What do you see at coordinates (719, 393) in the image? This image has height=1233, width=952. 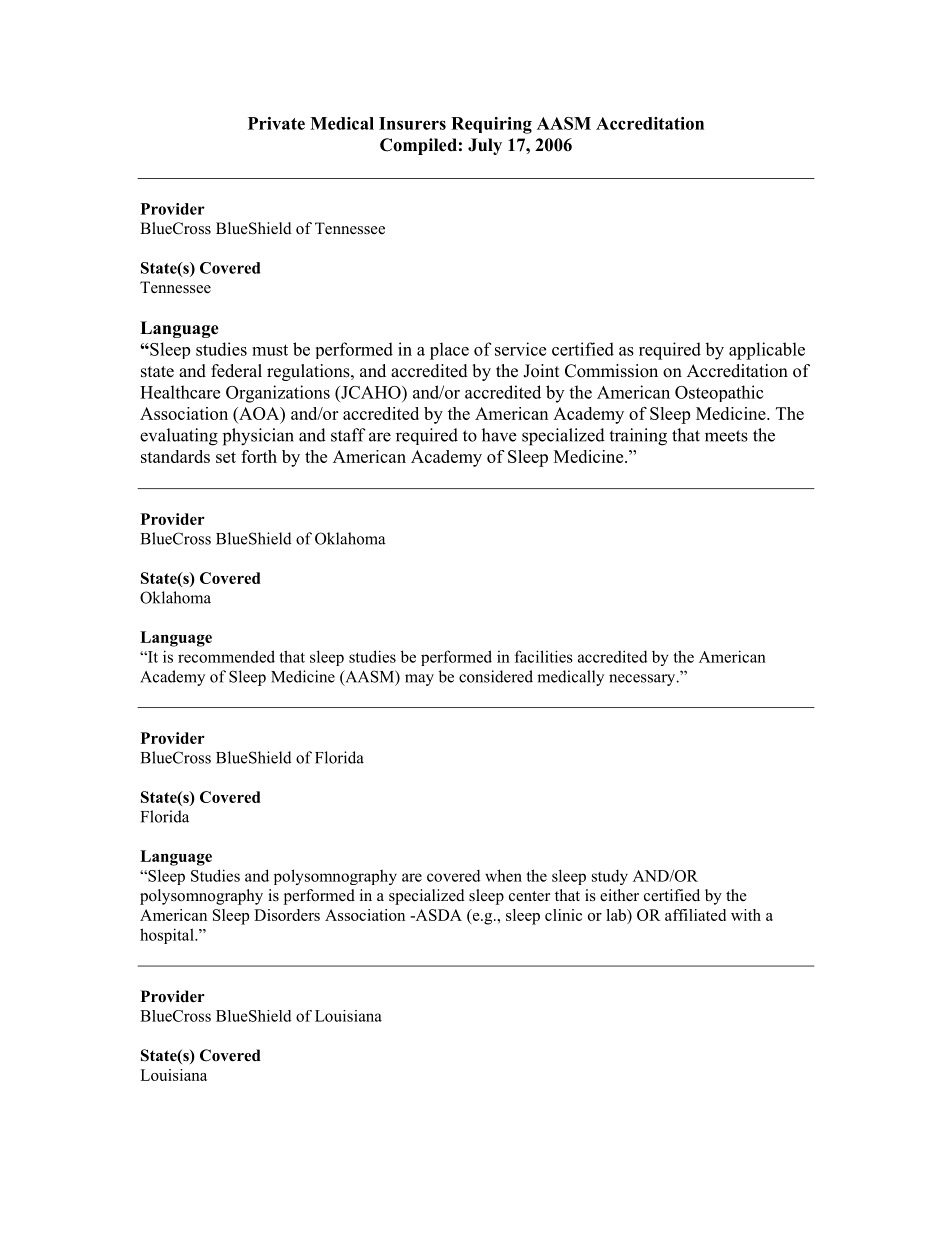 I see `Osteopathic` at bounding box center [719, 393].
